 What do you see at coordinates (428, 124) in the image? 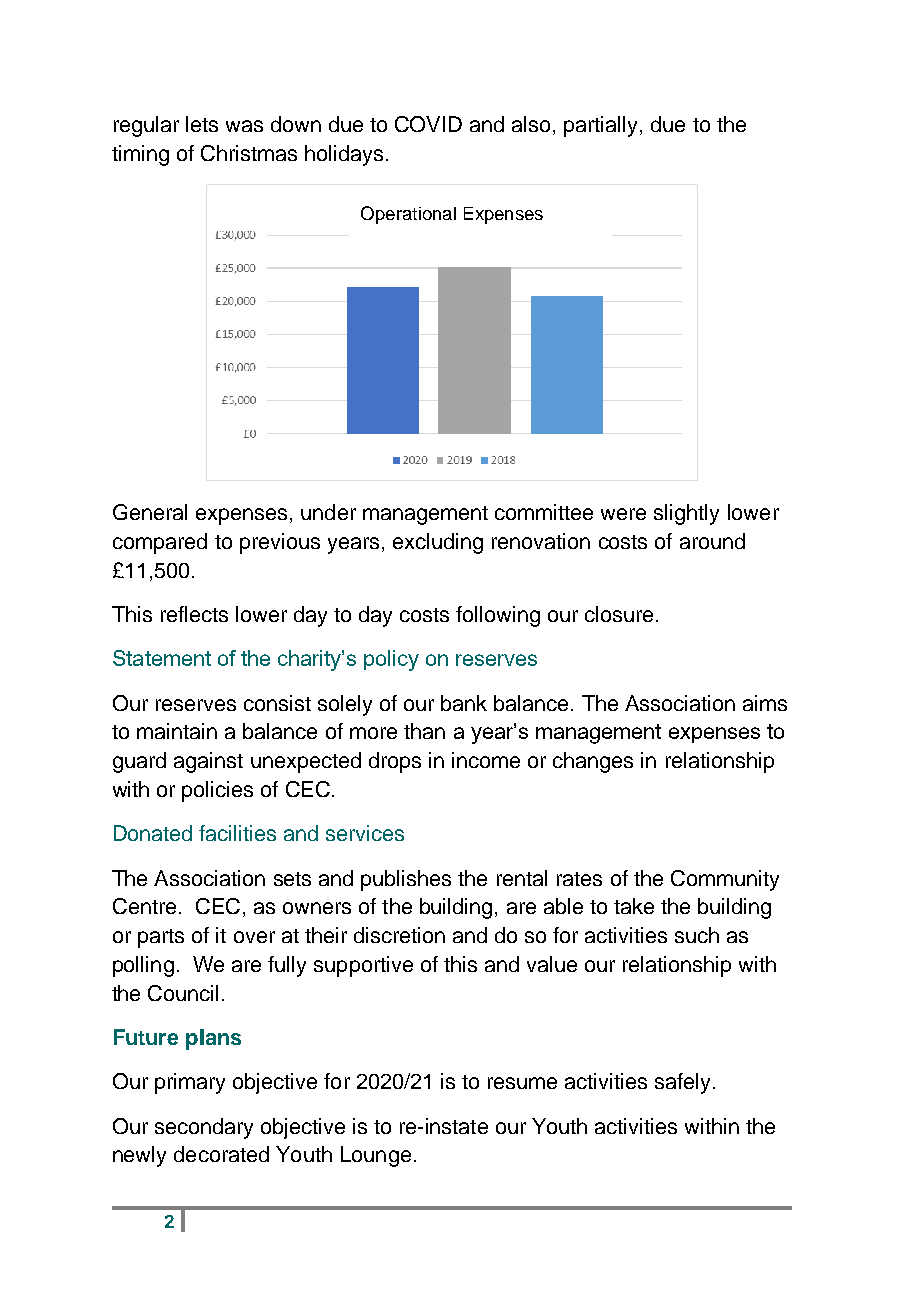
I see `COVID` at bounding box center [428, 124].
